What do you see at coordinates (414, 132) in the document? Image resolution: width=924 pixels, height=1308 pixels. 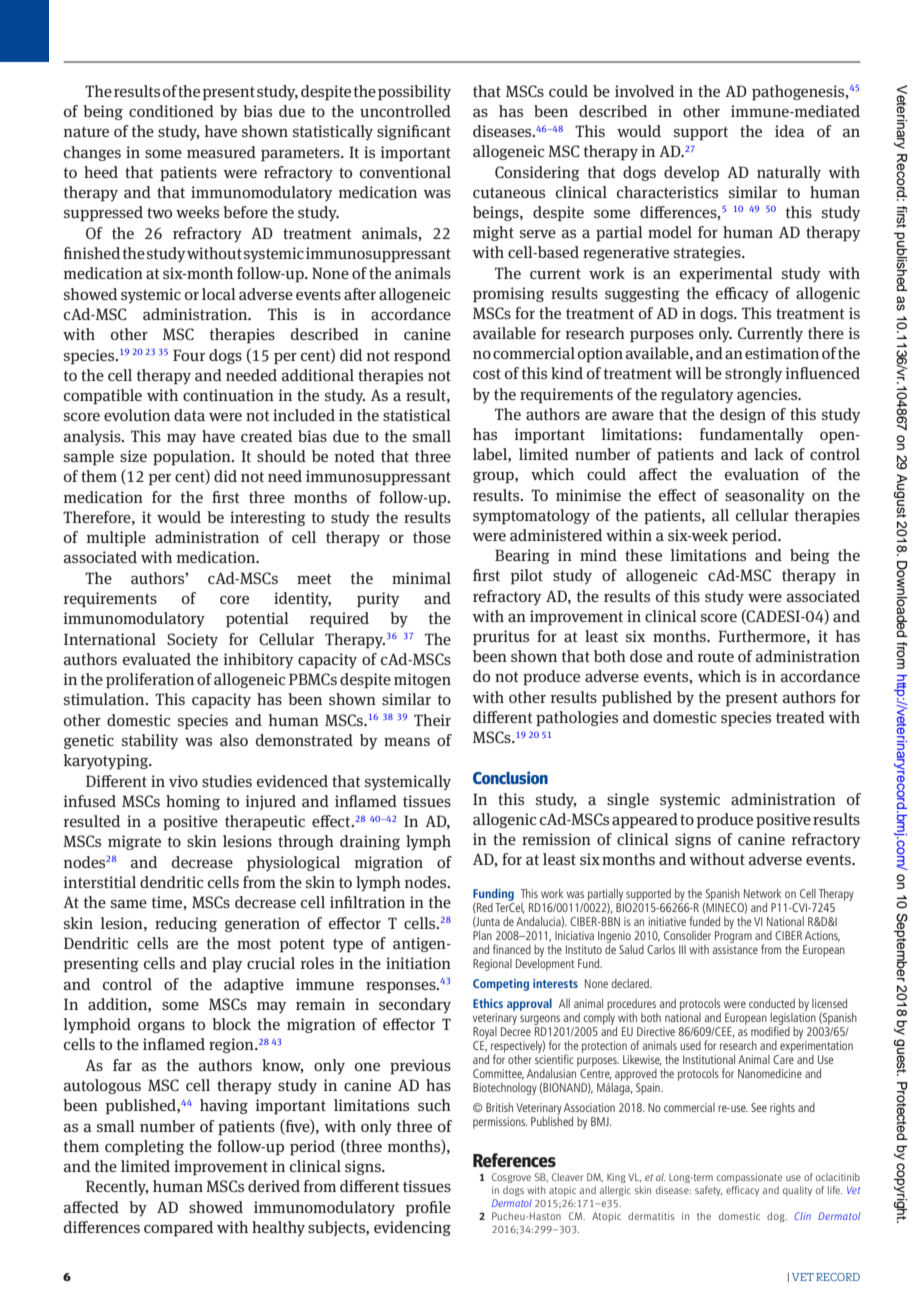 I see `significant` at bounding box center [414, 132].
